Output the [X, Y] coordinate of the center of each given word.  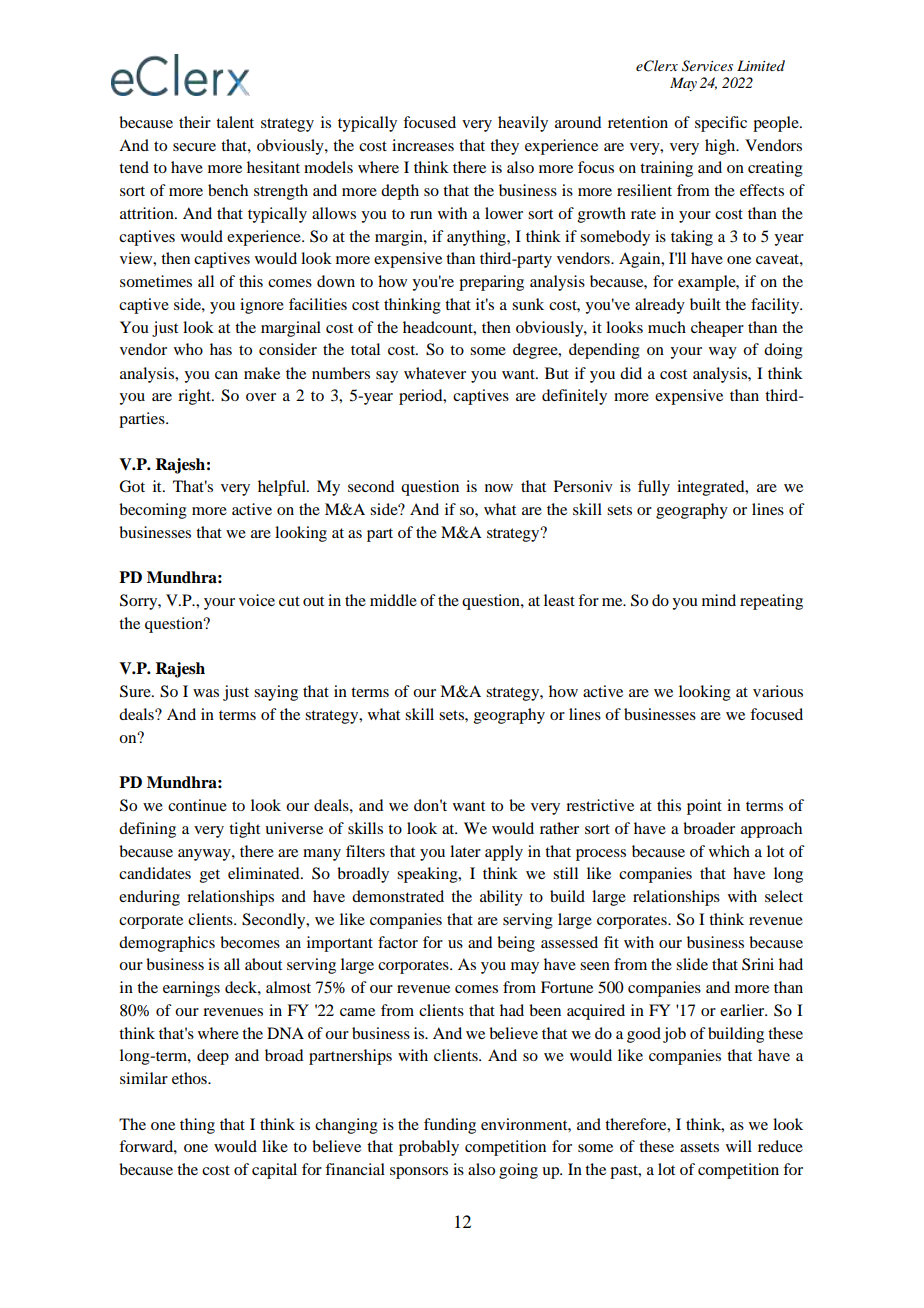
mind [719, 600]
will [739, 1146]
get [210, 876]
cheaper [717, 329]
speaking [428, 875]
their [195, 122]
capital [274, 1171]
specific [721, 124]
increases [423, 145]
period [422, 397]
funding [450, 1126]
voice [257, 600]
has [221, 349]
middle [393, 600]
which [729, 851]
